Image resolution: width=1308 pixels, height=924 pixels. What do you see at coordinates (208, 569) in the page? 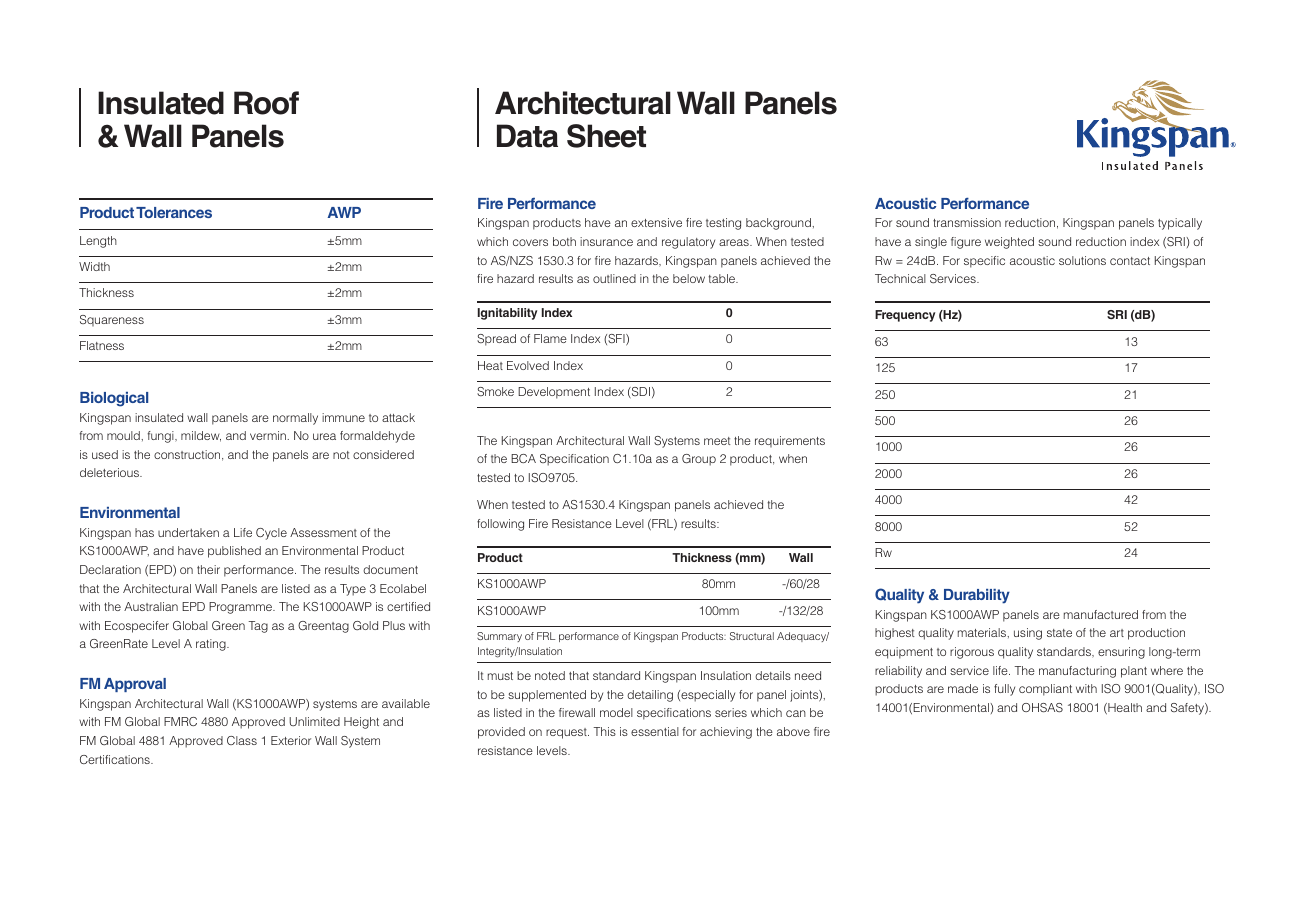
I see `their` at bounding box center [208, 569].
